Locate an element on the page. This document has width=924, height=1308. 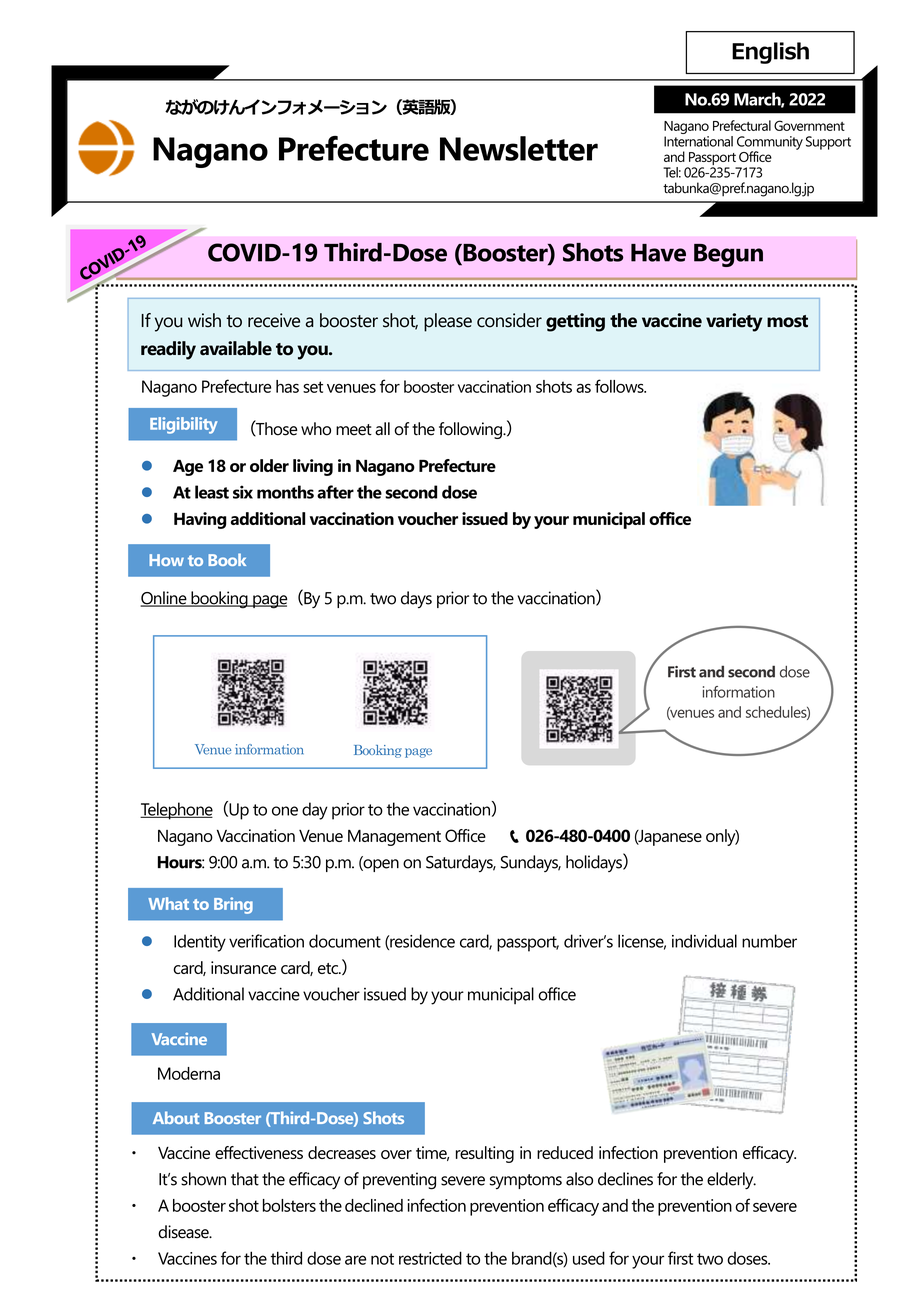
verification is located at coordinates (266, 941).
